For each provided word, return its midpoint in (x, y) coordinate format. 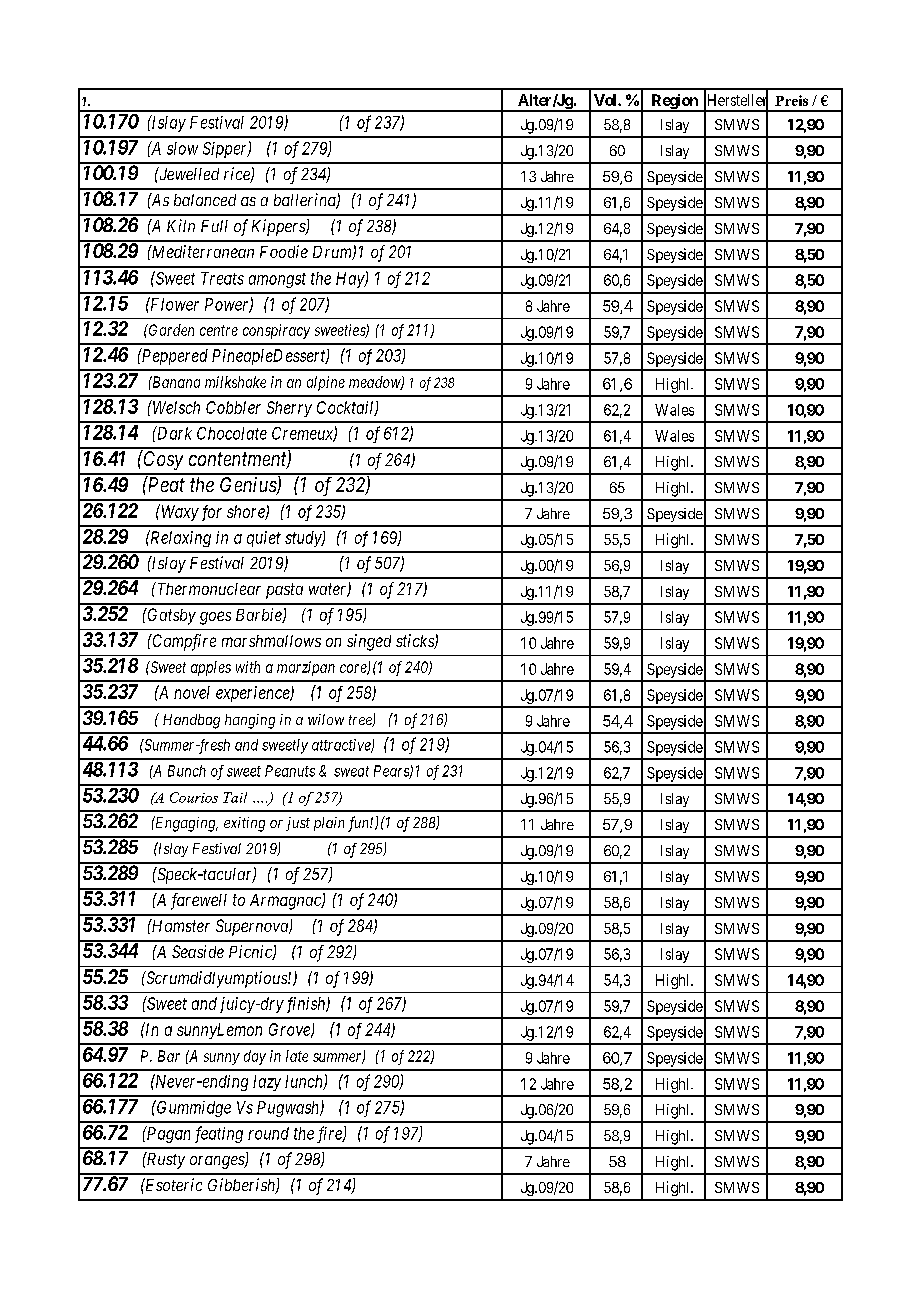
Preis (791, 100)
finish (305, 1005)
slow (182, 148)
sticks (416, 641)
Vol (606, 100)
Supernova (253, 927)
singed (369, 642)
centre (219, 330)
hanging (250, 721)
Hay (351, 280)
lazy (267, 1083)
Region (674, 102)
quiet (264, 539)
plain (329, 824)
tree (361, 721)
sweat (351, 771)
